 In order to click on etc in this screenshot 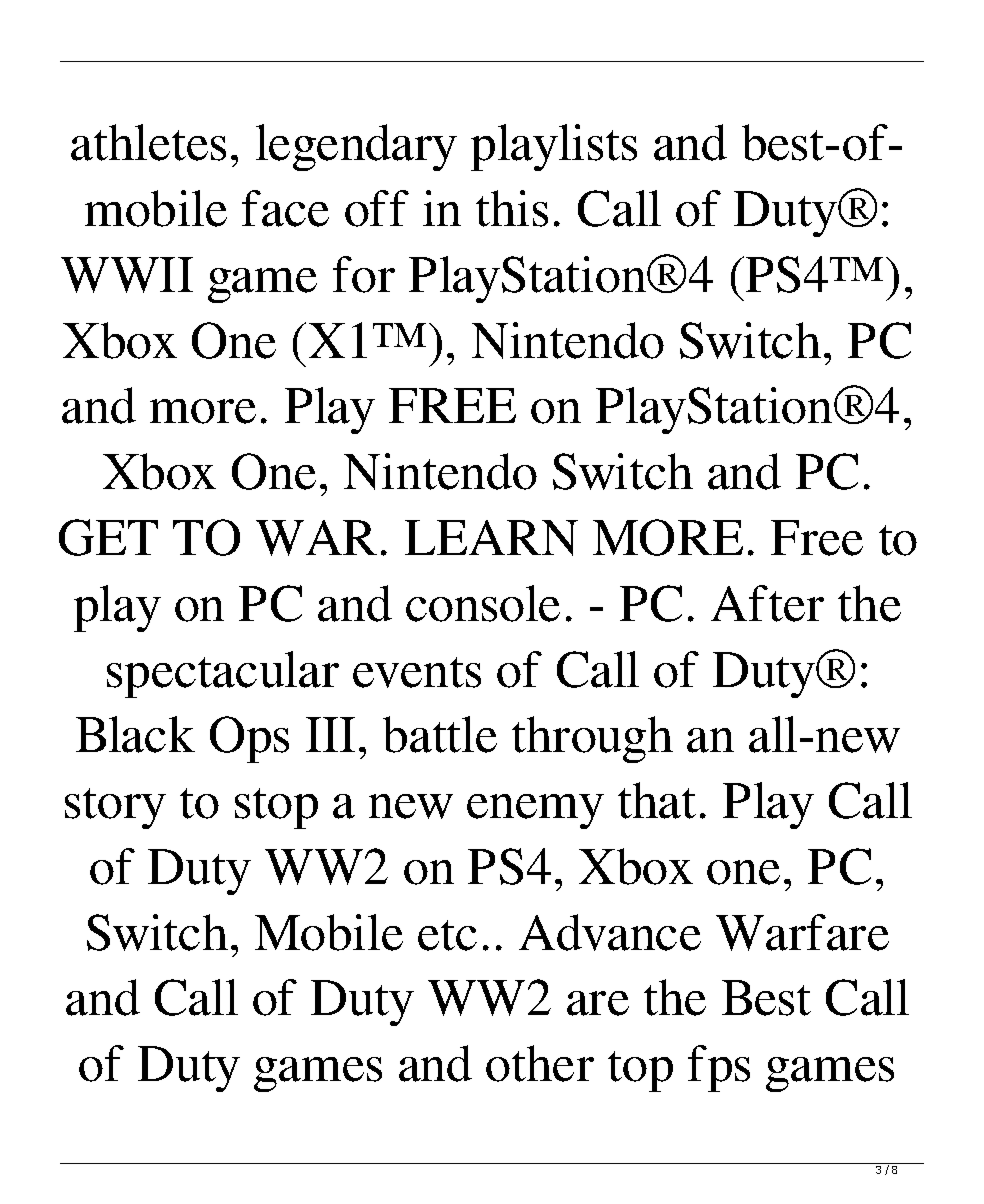, I will do `click(447, 935)`.
